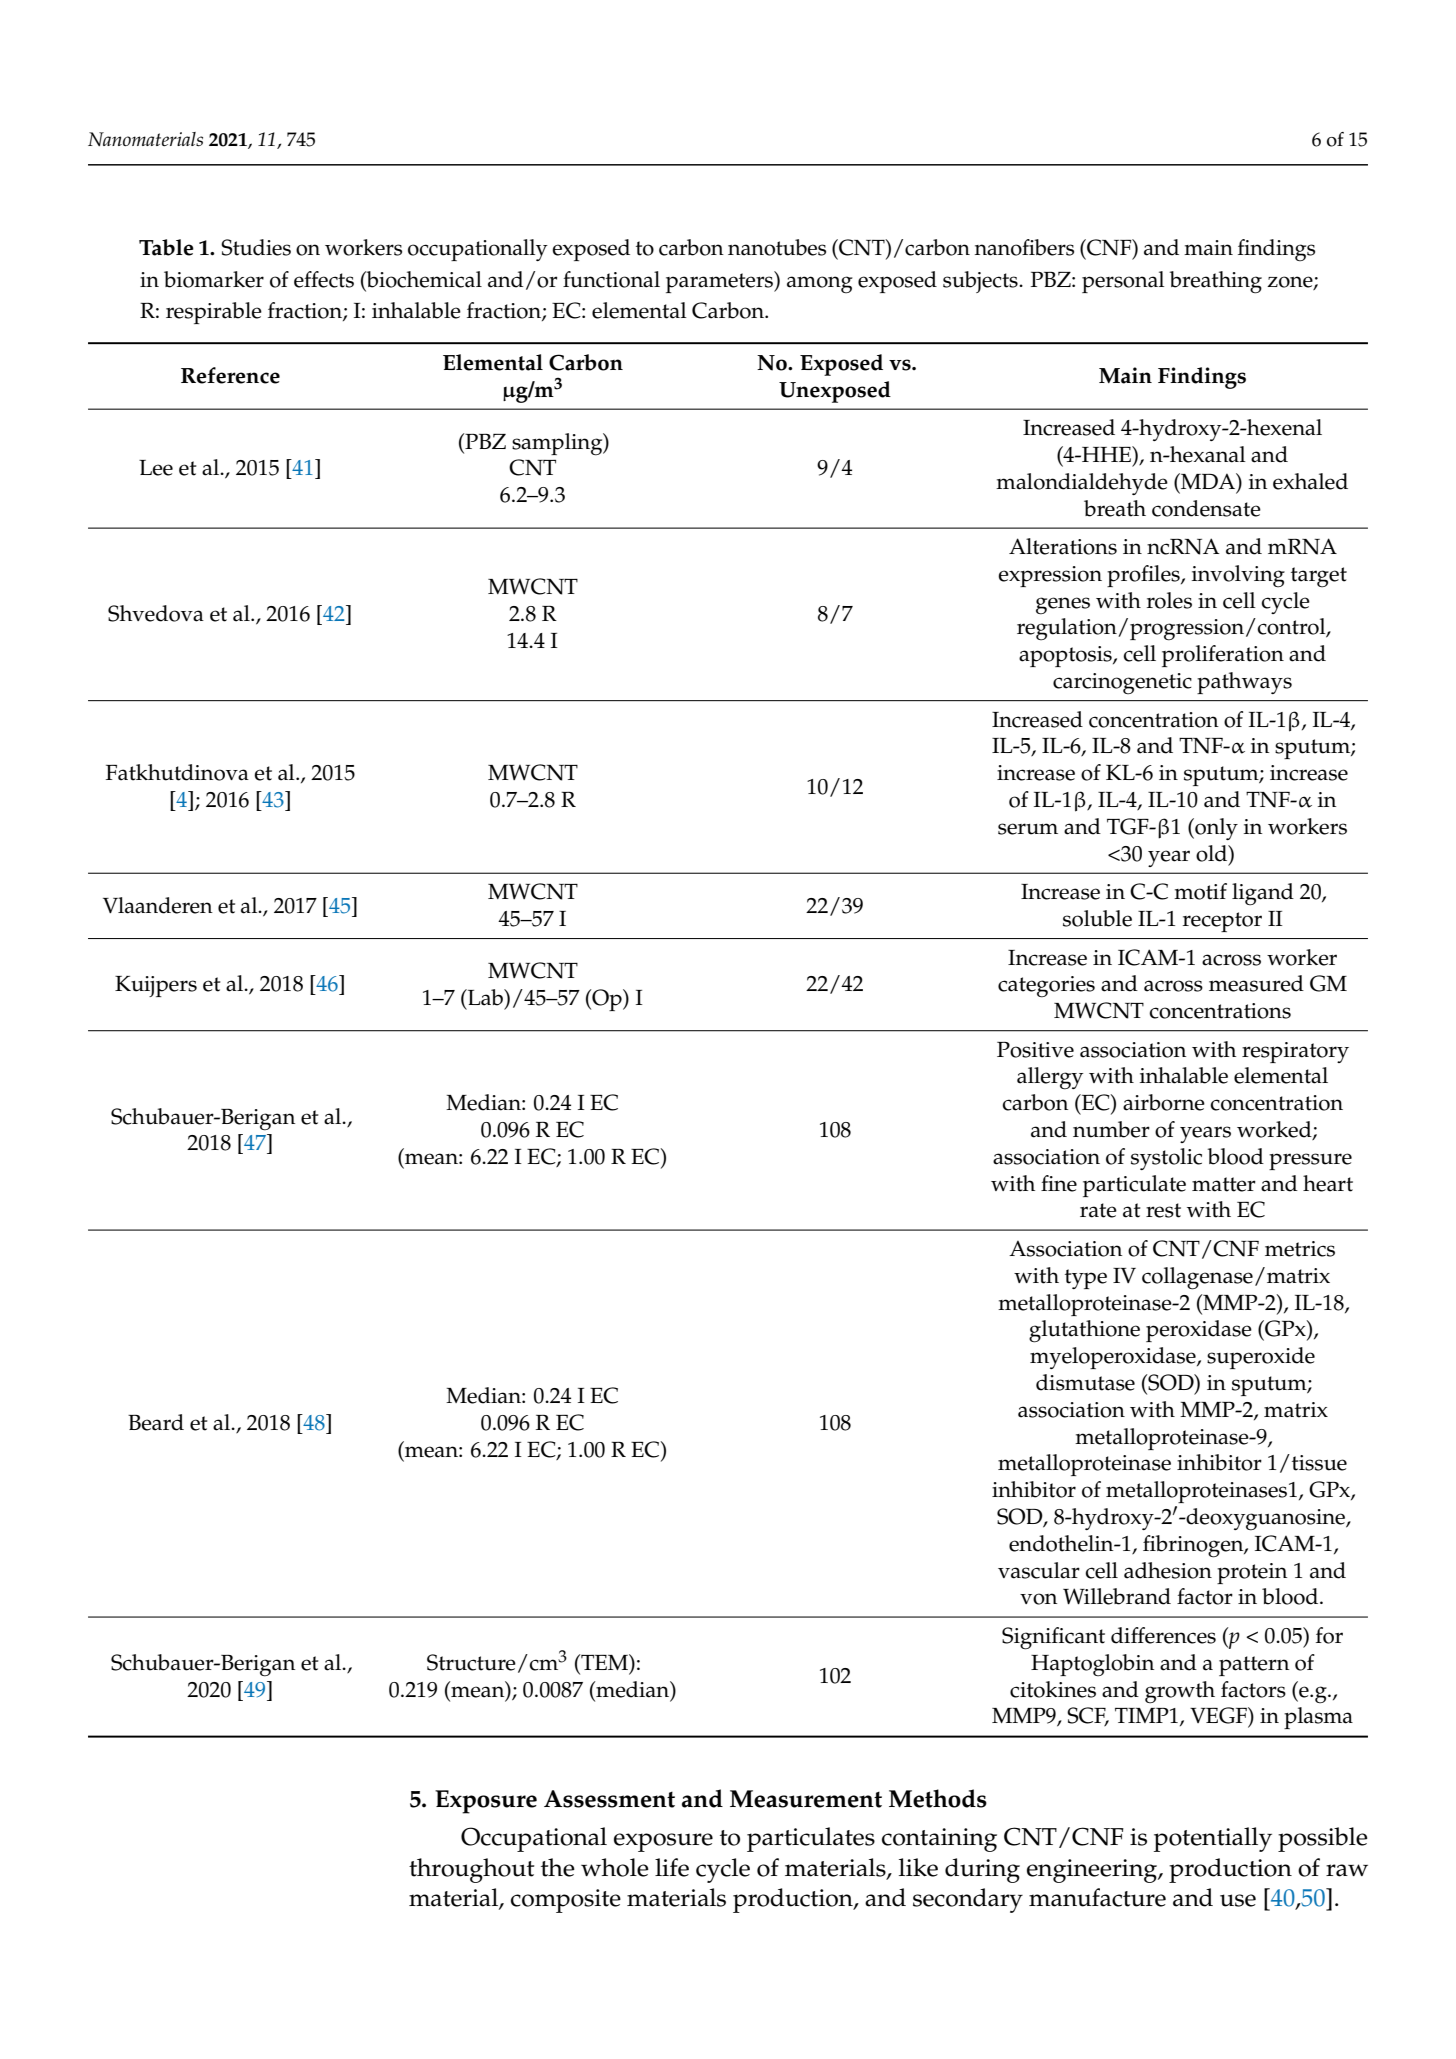  I want to click on airborne, so click(1164, 1102).
